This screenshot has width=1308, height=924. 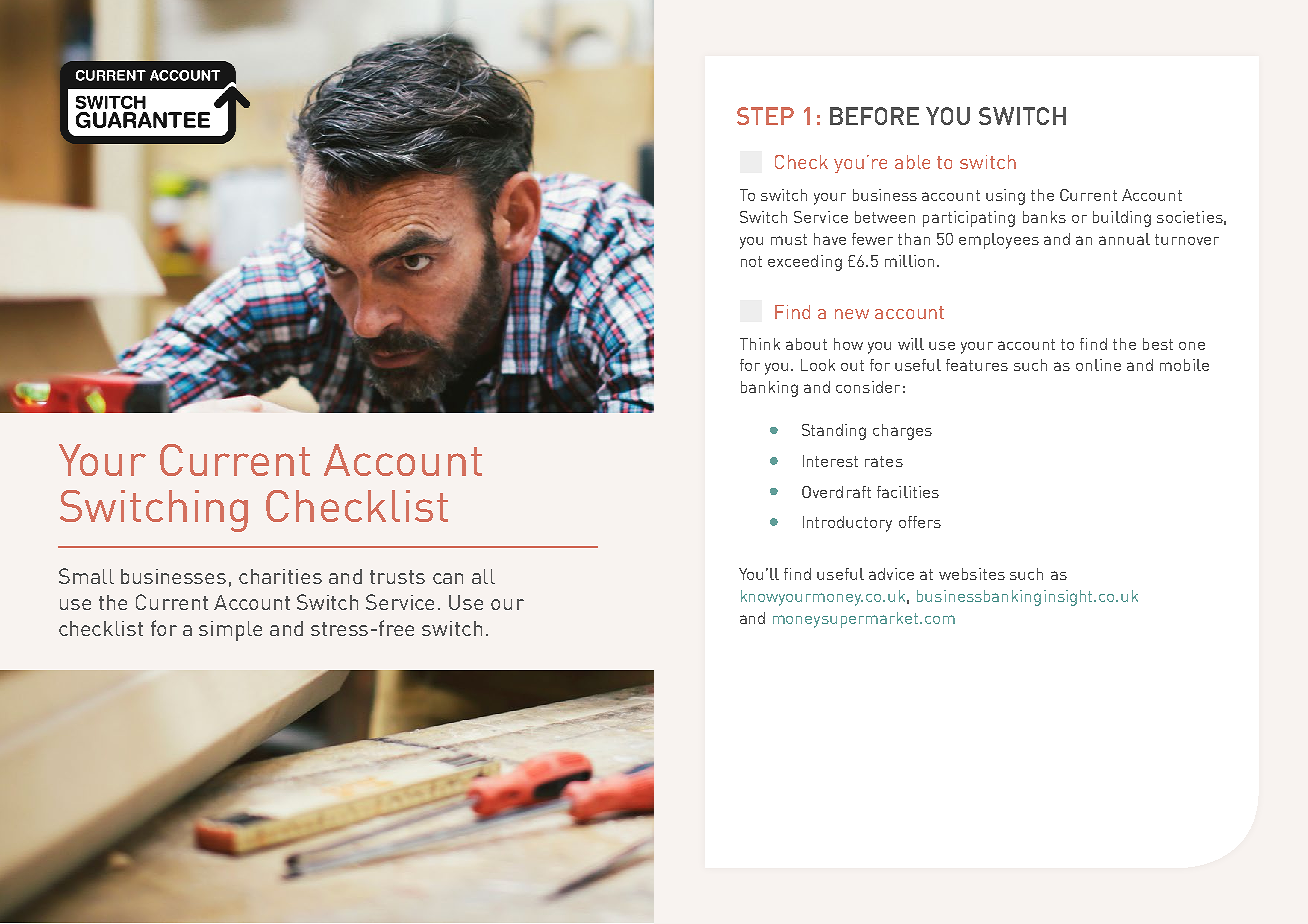 What do you see at coordinates (789, 239) in the screenshot?
I see `must` at bounding box center [789, 239].
